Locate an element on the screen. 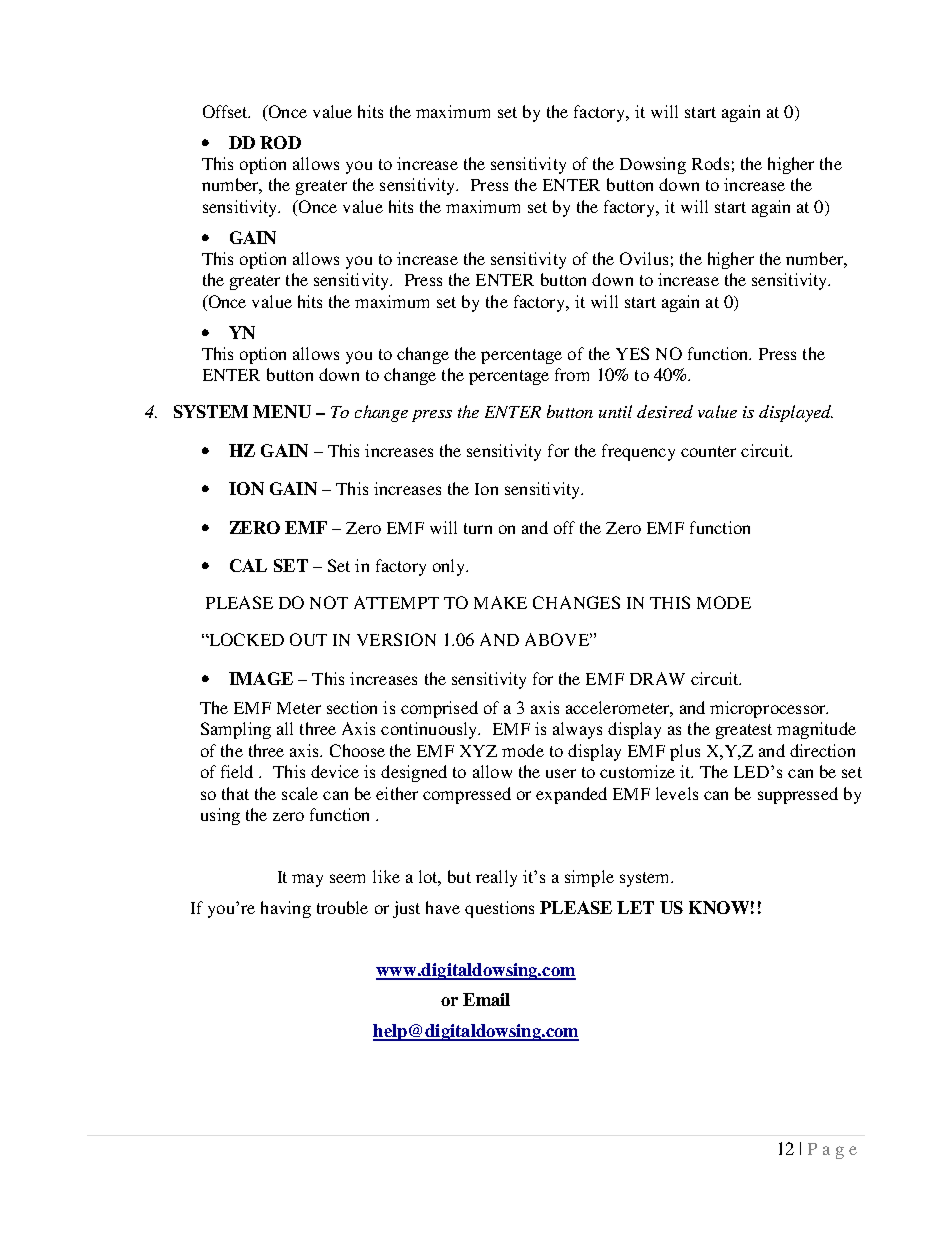  Email is located at coordinates (486, 999).
